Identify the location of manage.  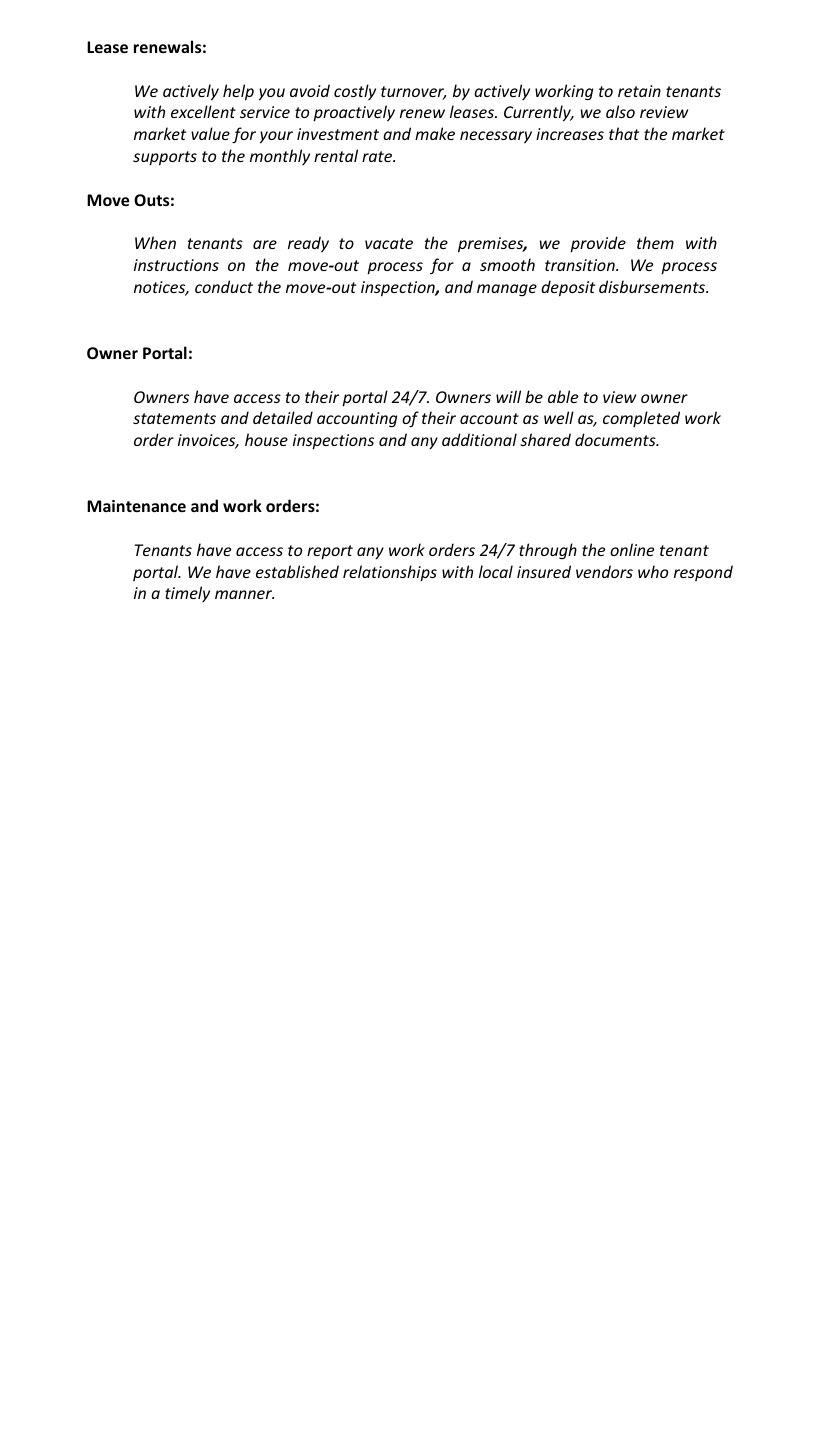
(507, 290).
